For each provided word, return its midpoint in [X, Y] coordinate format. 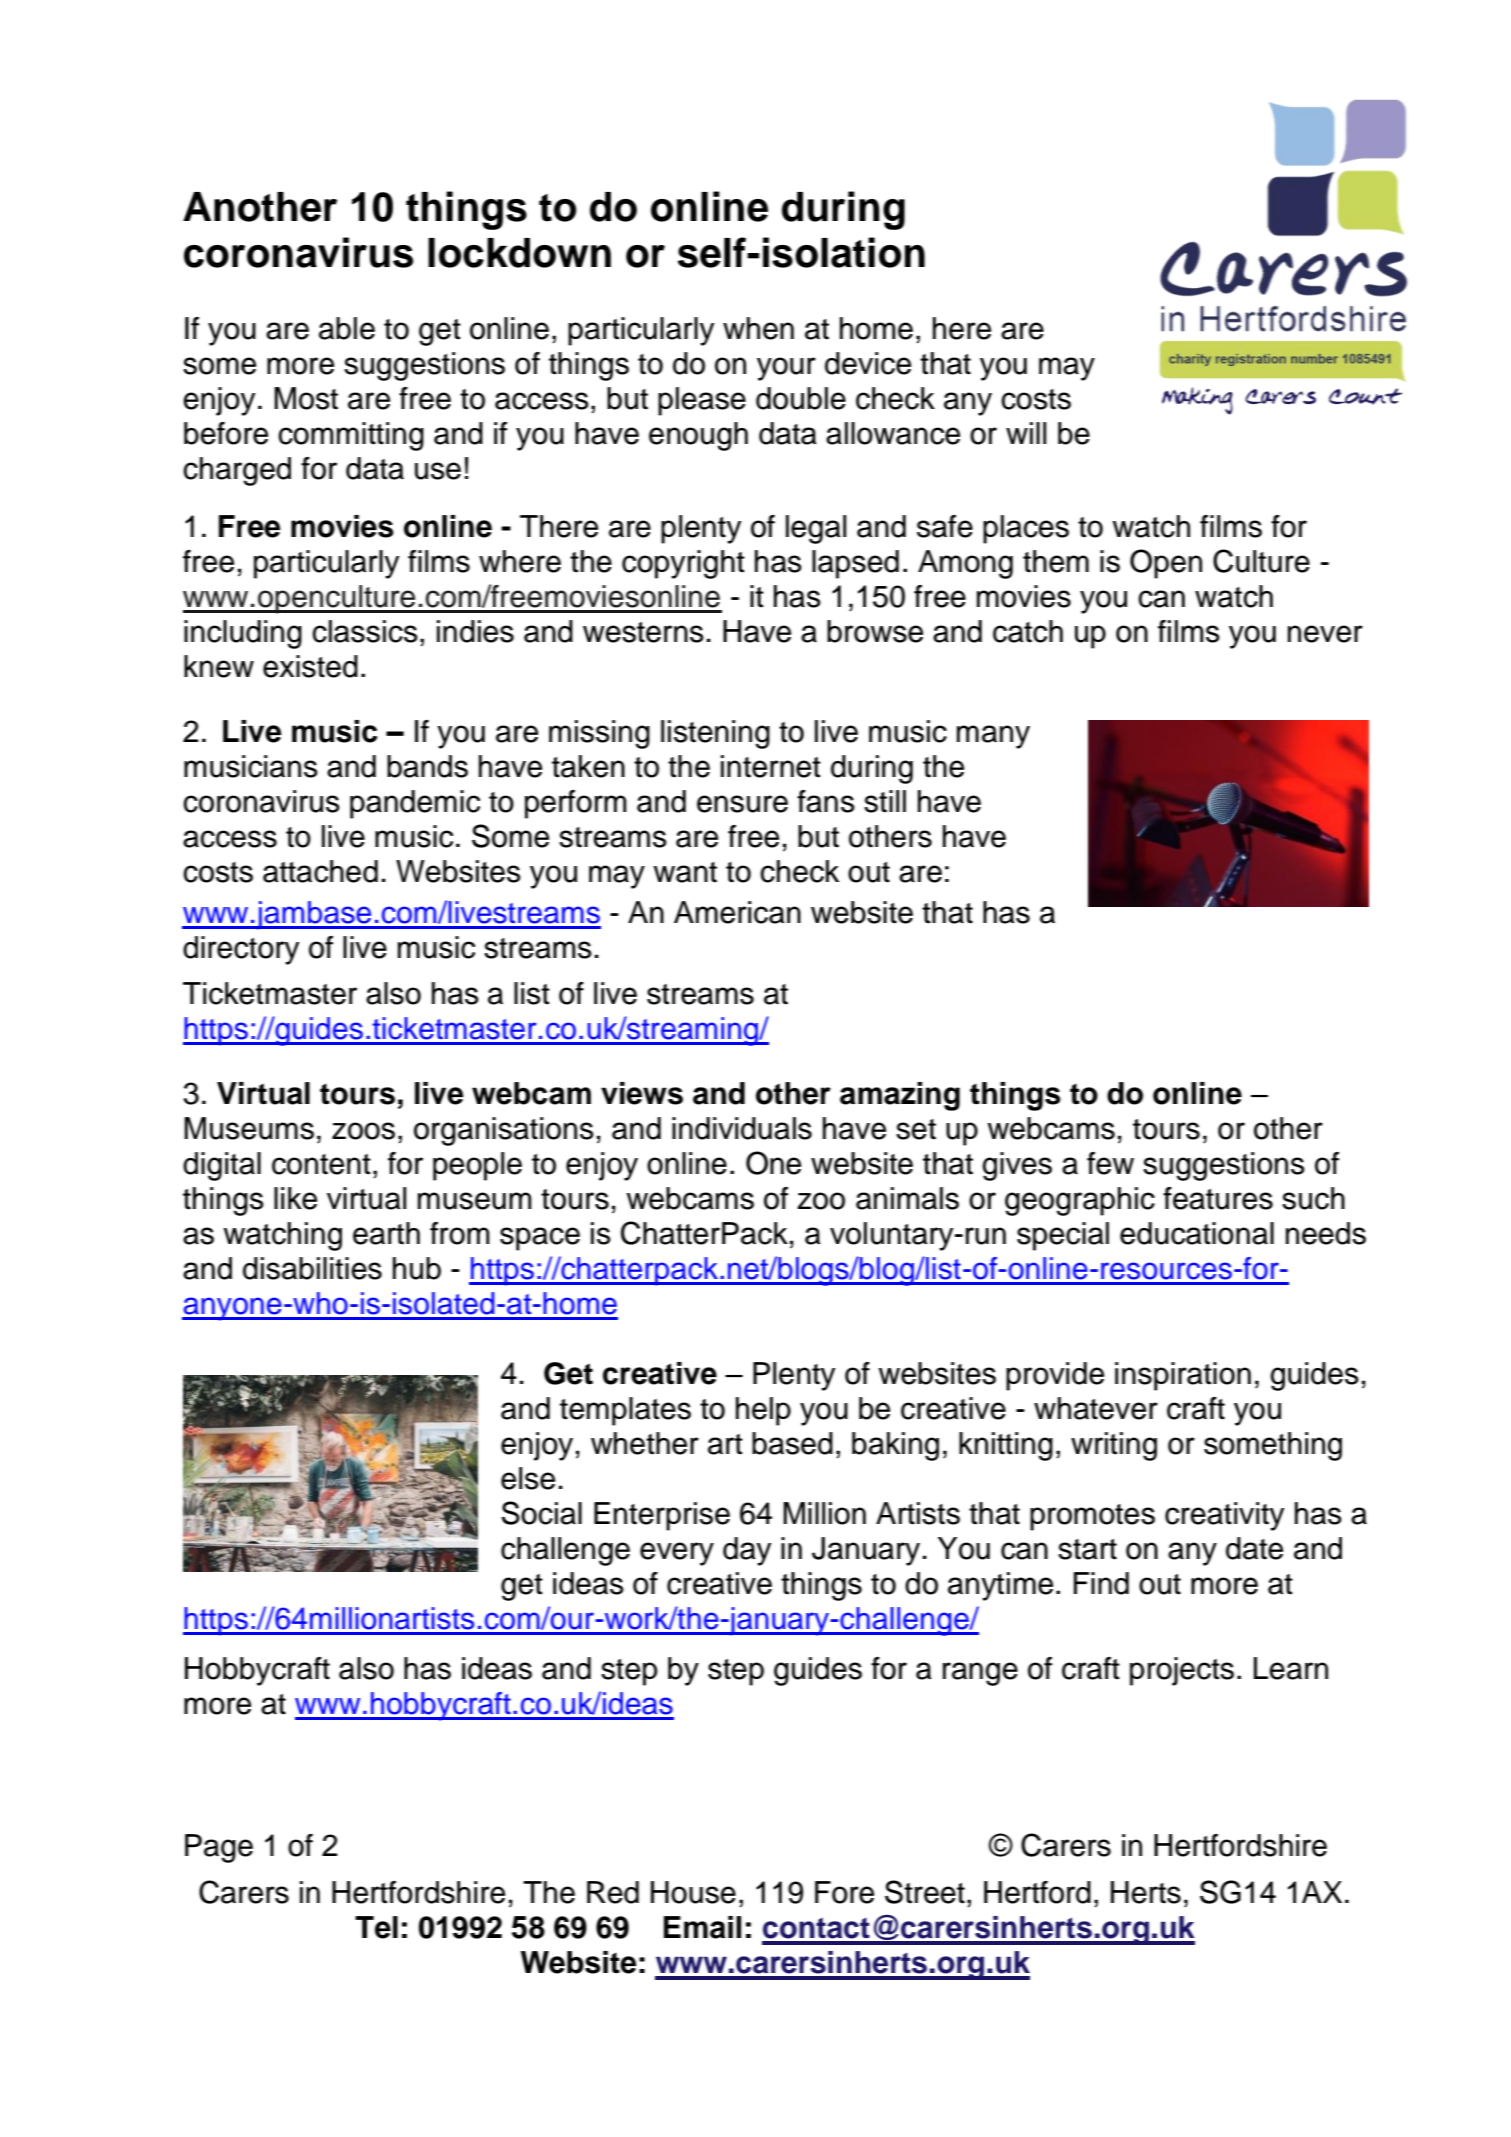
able [347, 328]
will [1026, 433]
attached [320, 871]
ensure [742, 804]
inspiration [1183, 1376]
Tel [376, 1927]
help [763, 1411]
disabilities [312, 1268]
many [993, 737]
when [758, 328]
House [693, 1892]
